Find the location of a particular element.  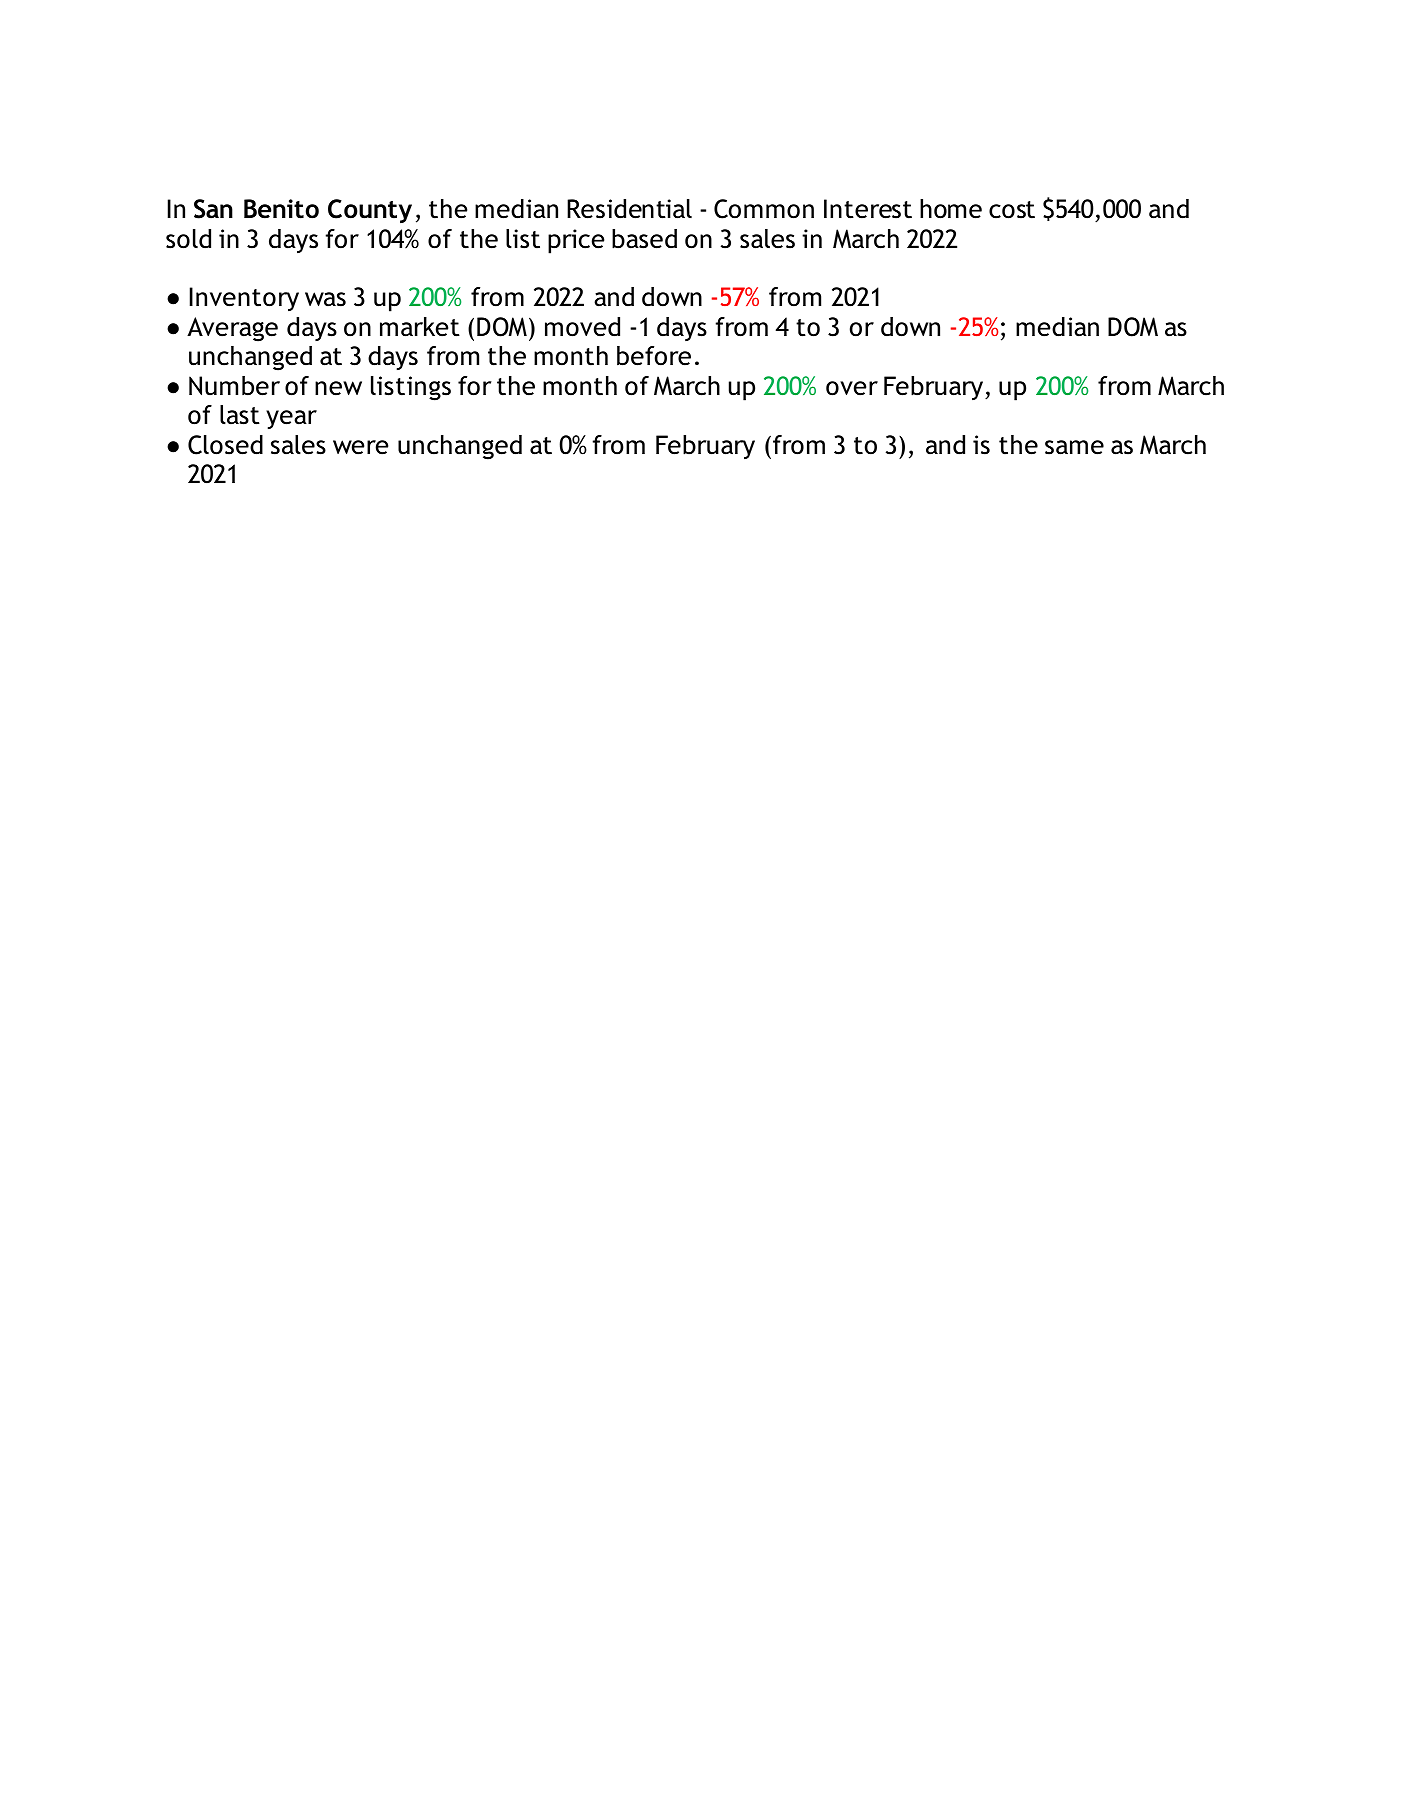

Residential is located at coordinates (629, 209).
